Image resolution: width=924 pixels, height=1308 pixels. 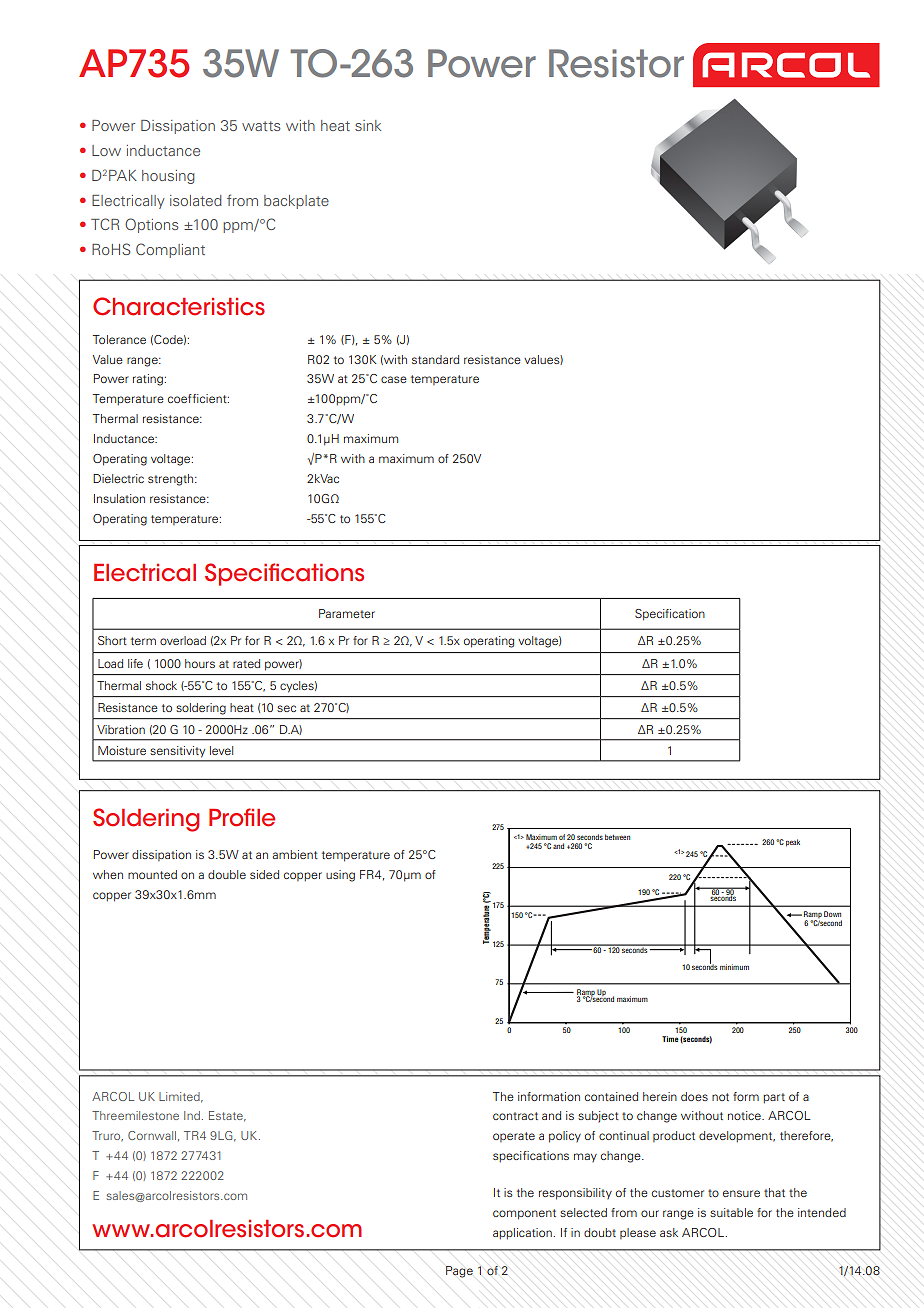 I want to click on coefficient, so click(x=198, y=398).
